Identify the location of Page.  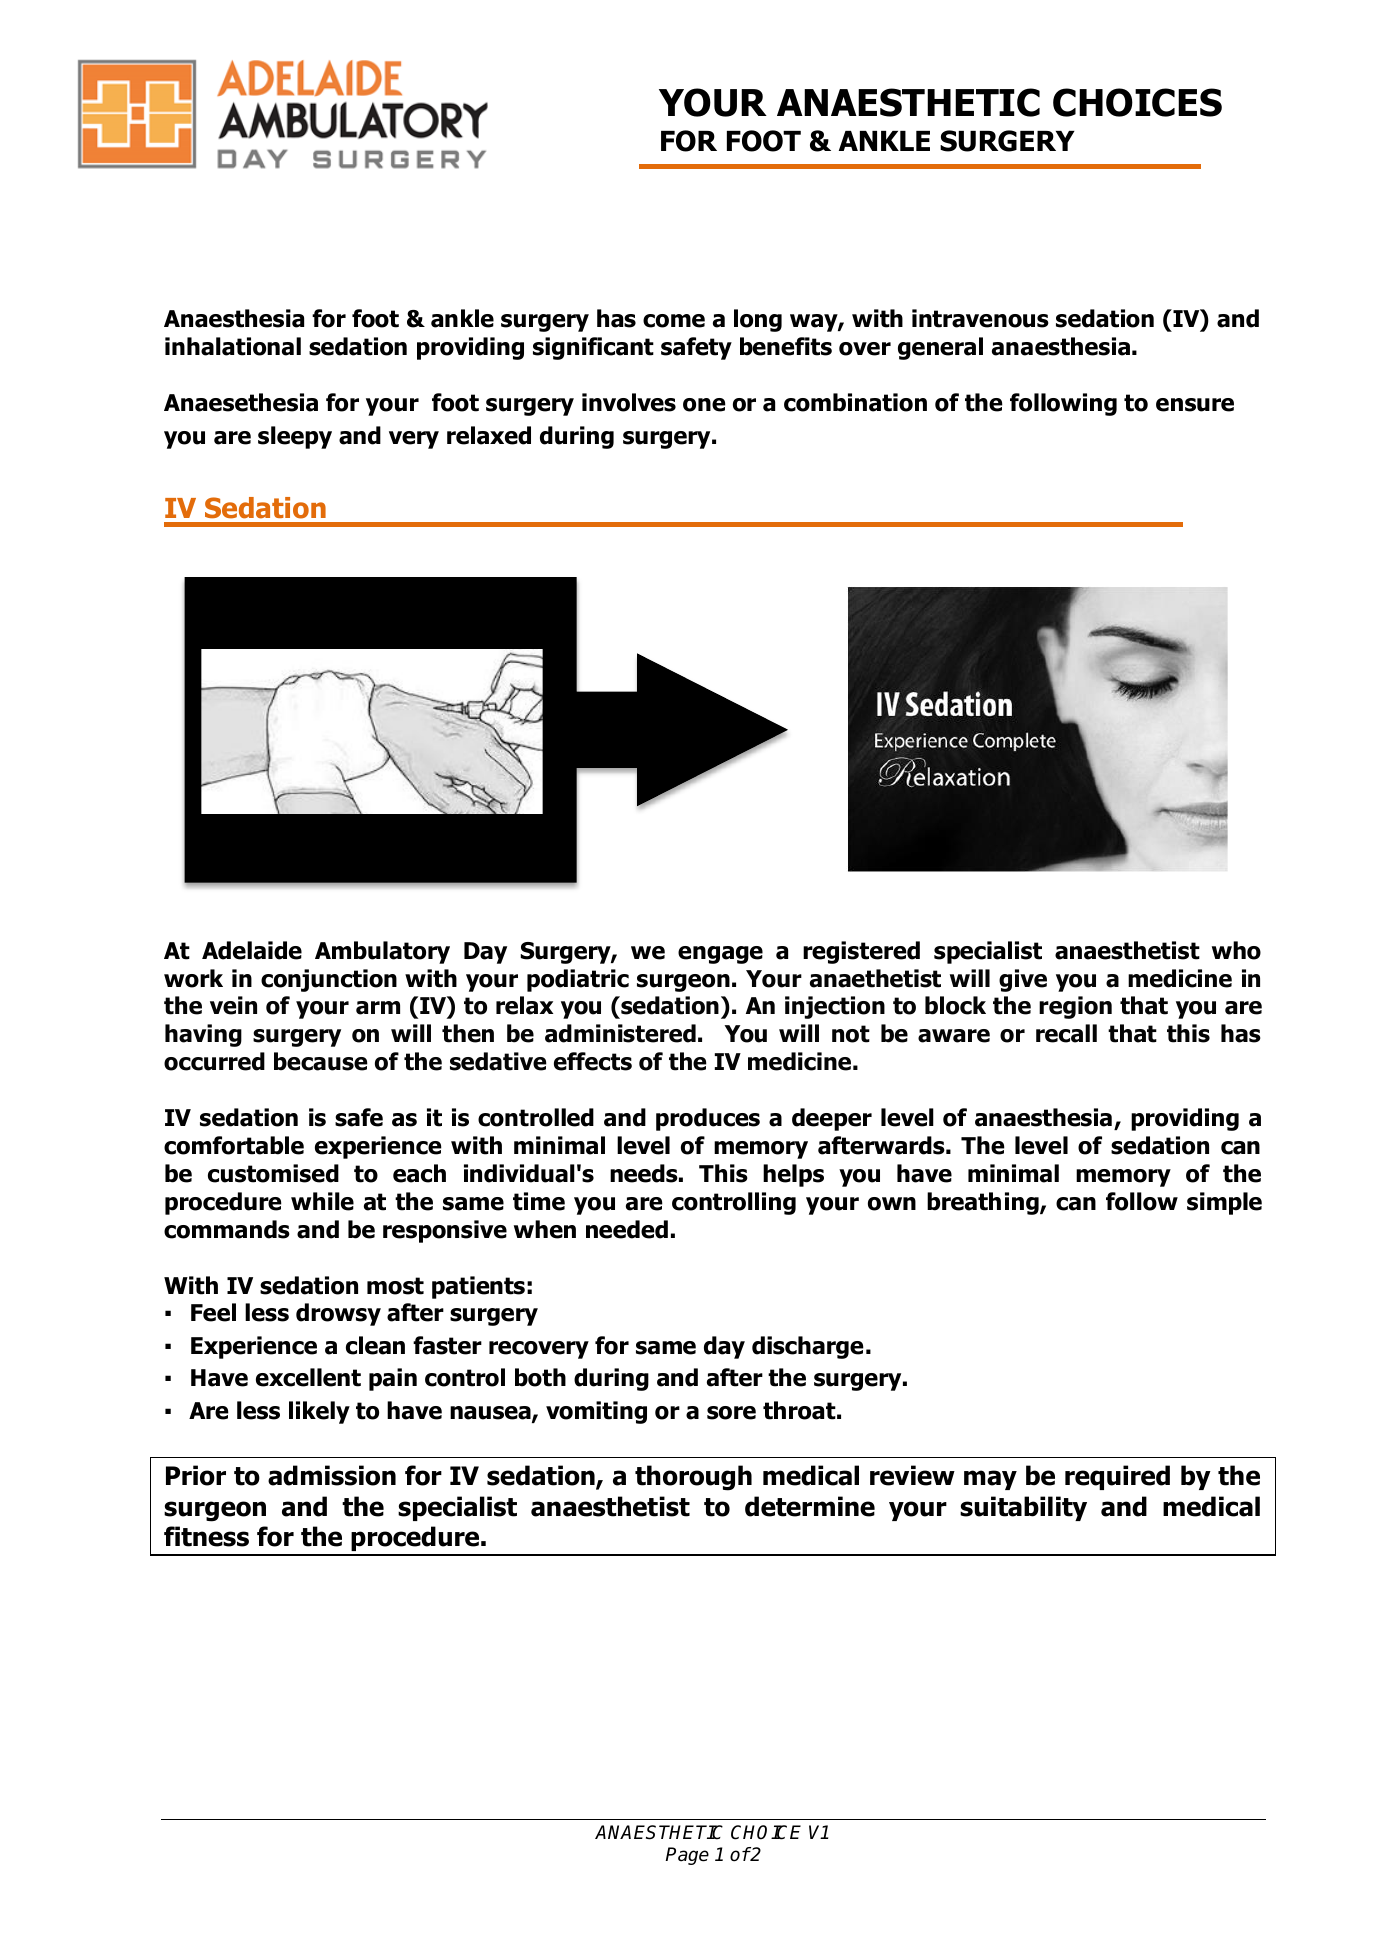
(687, 1856).
